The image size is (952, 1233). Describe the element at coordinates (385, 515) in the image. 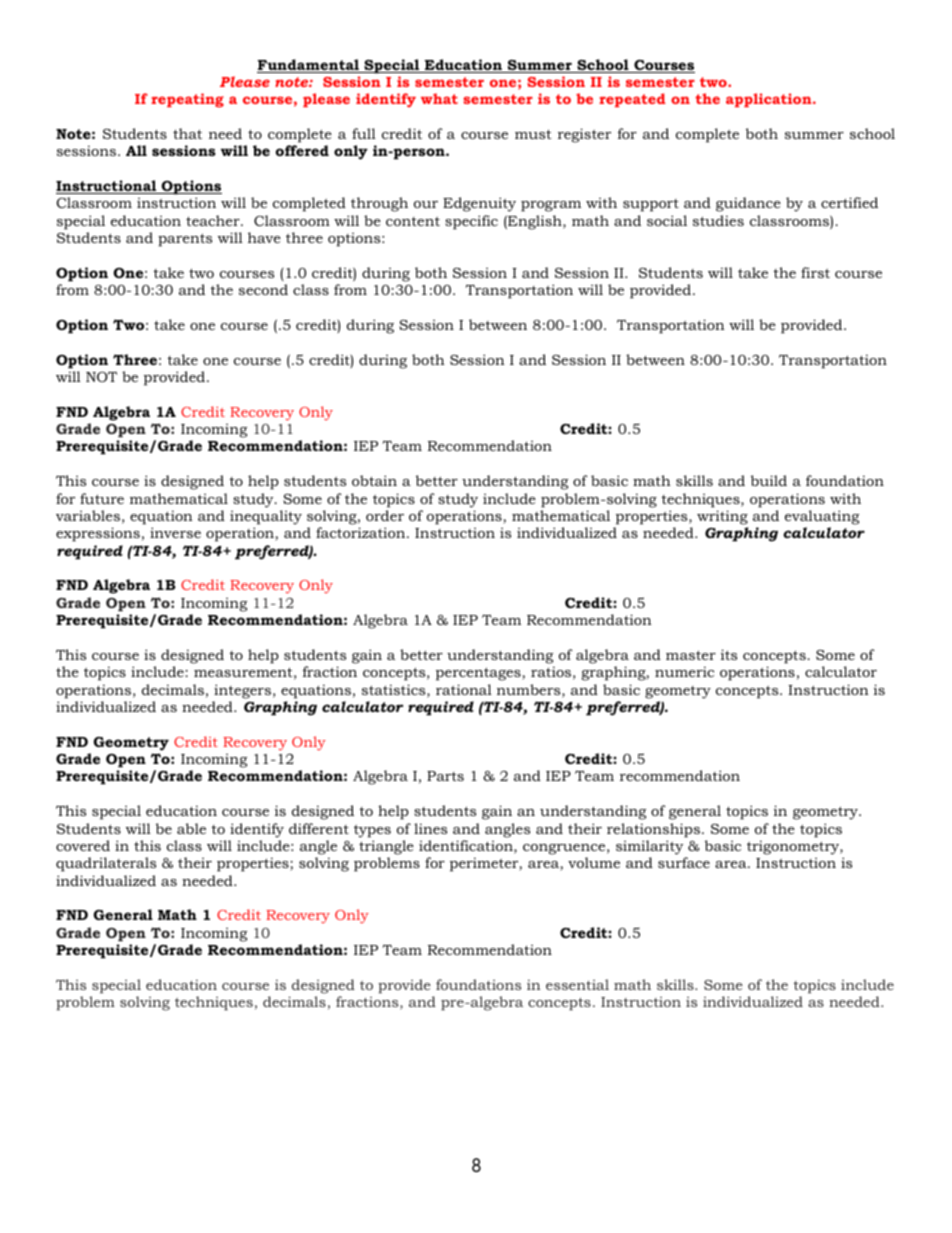

I see `order` at that location.
